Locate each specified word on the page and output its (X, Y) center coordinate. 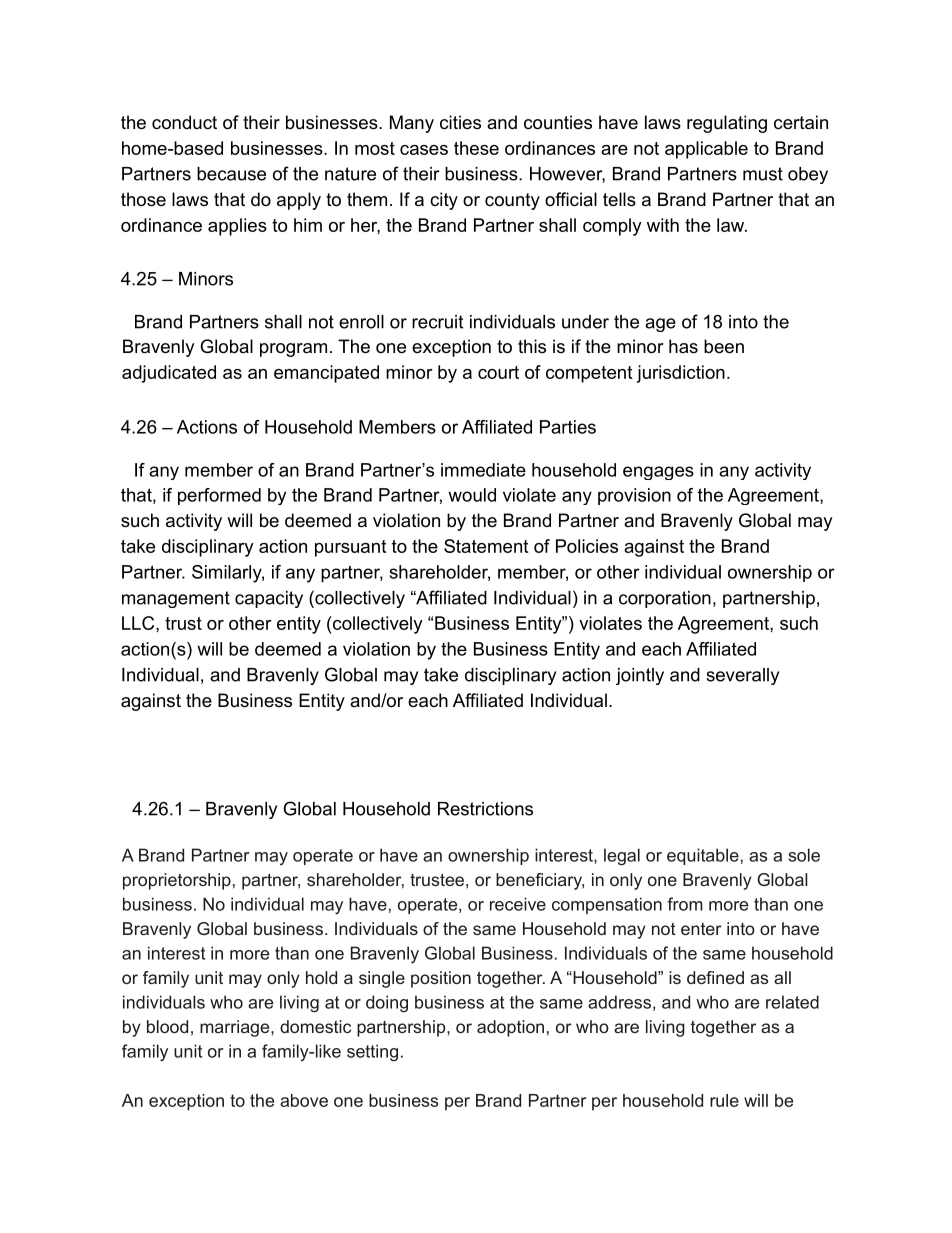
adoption (510, 1028)
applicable (706, 150)
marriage (236, 1028)
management (176, 599)
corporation (665, 599)
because (231, 174)
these (476, 148)
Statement (486, 546)
